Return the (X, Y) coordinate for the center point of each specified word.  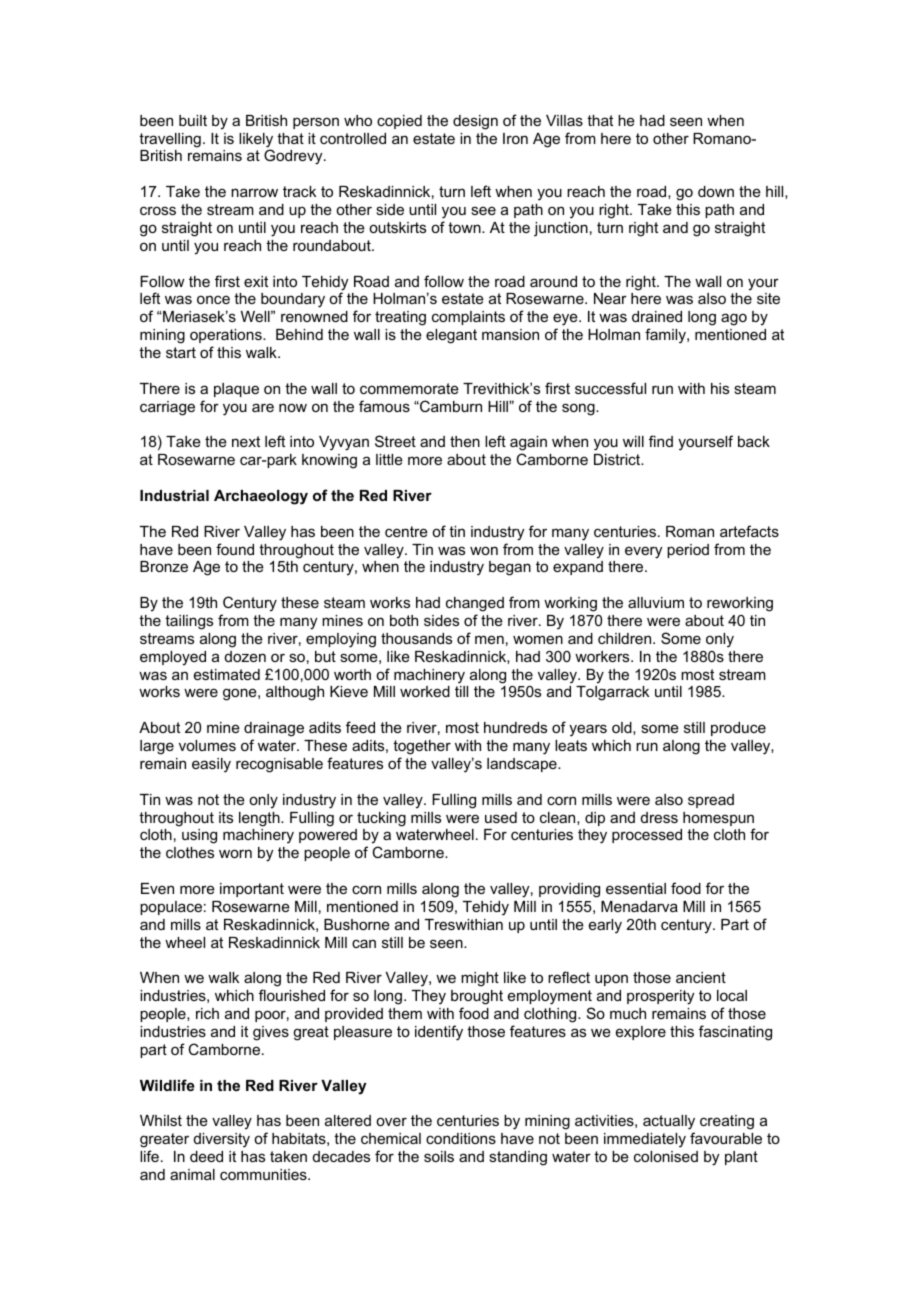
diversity (222, 1140)
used (501, 817)
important (252, 890)
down (716, 191)
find (661, 441)
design (475, 122)
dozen (245, 656)
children (626, 638)
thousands (416, 638)
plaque (236, 390)
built (193, 120)
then (465, 441)
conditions (461, 1138)
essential (636, 888)
